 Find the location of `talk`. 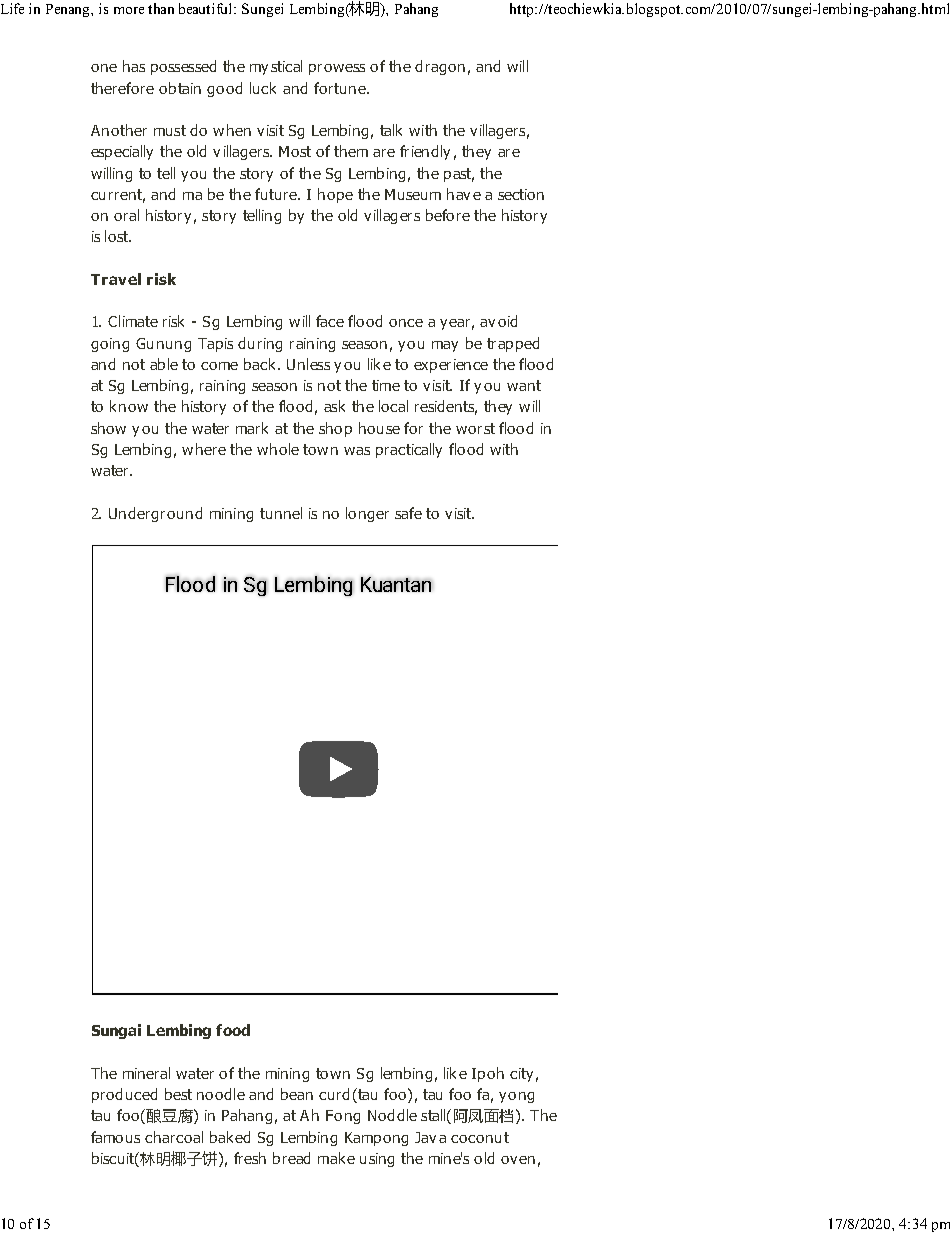

talk is located at coordinates (391, 130).
